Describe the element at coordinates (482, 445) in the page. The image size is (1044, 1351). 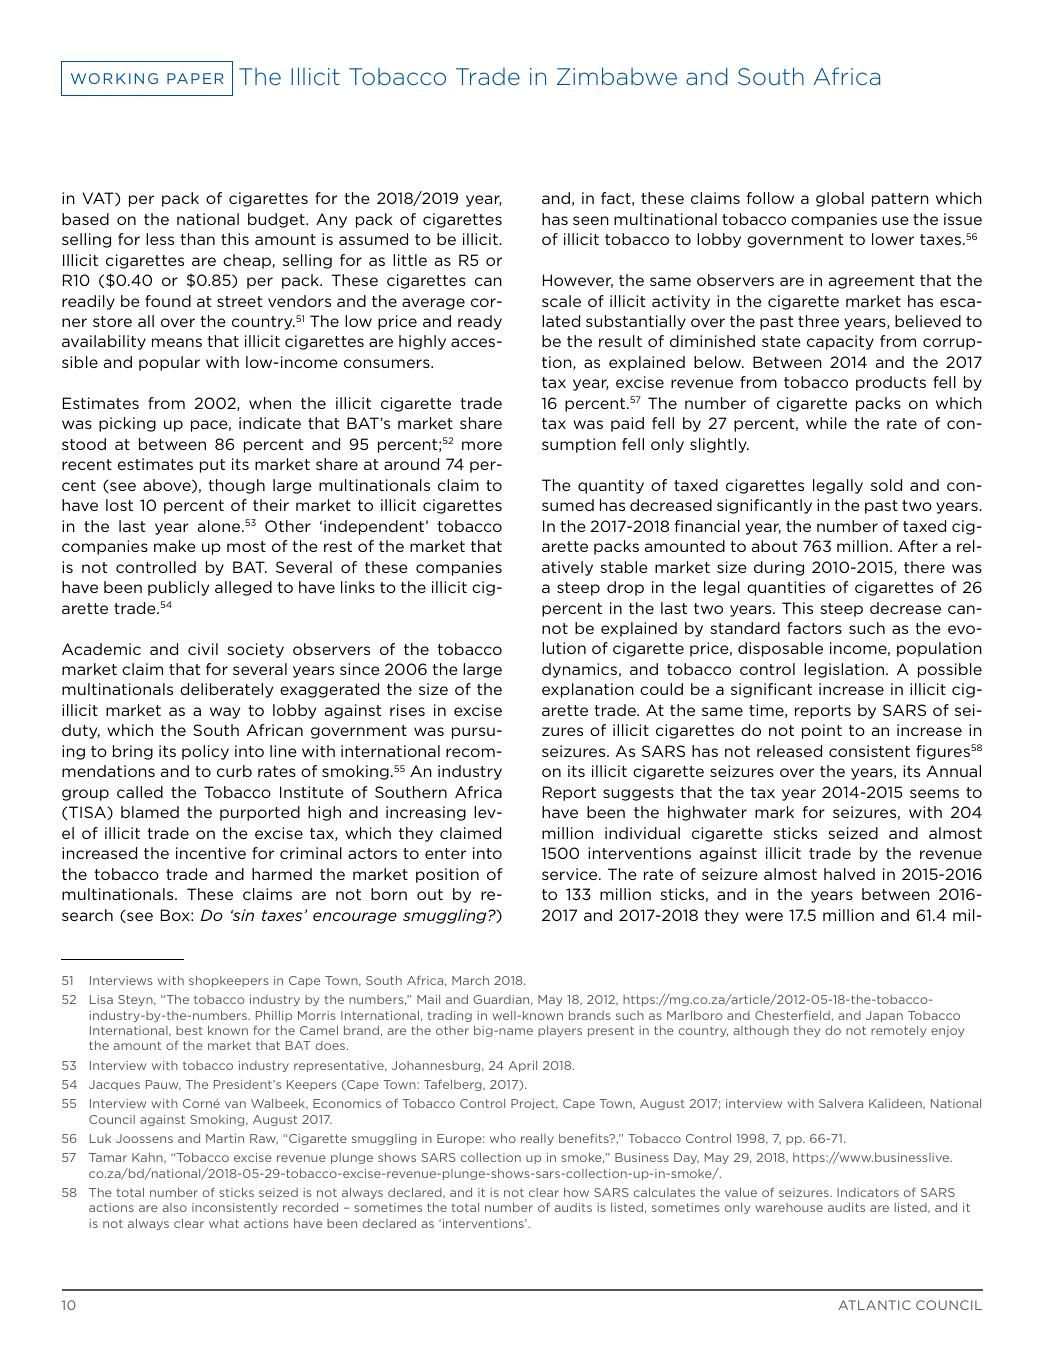
I see `more` at that location.
